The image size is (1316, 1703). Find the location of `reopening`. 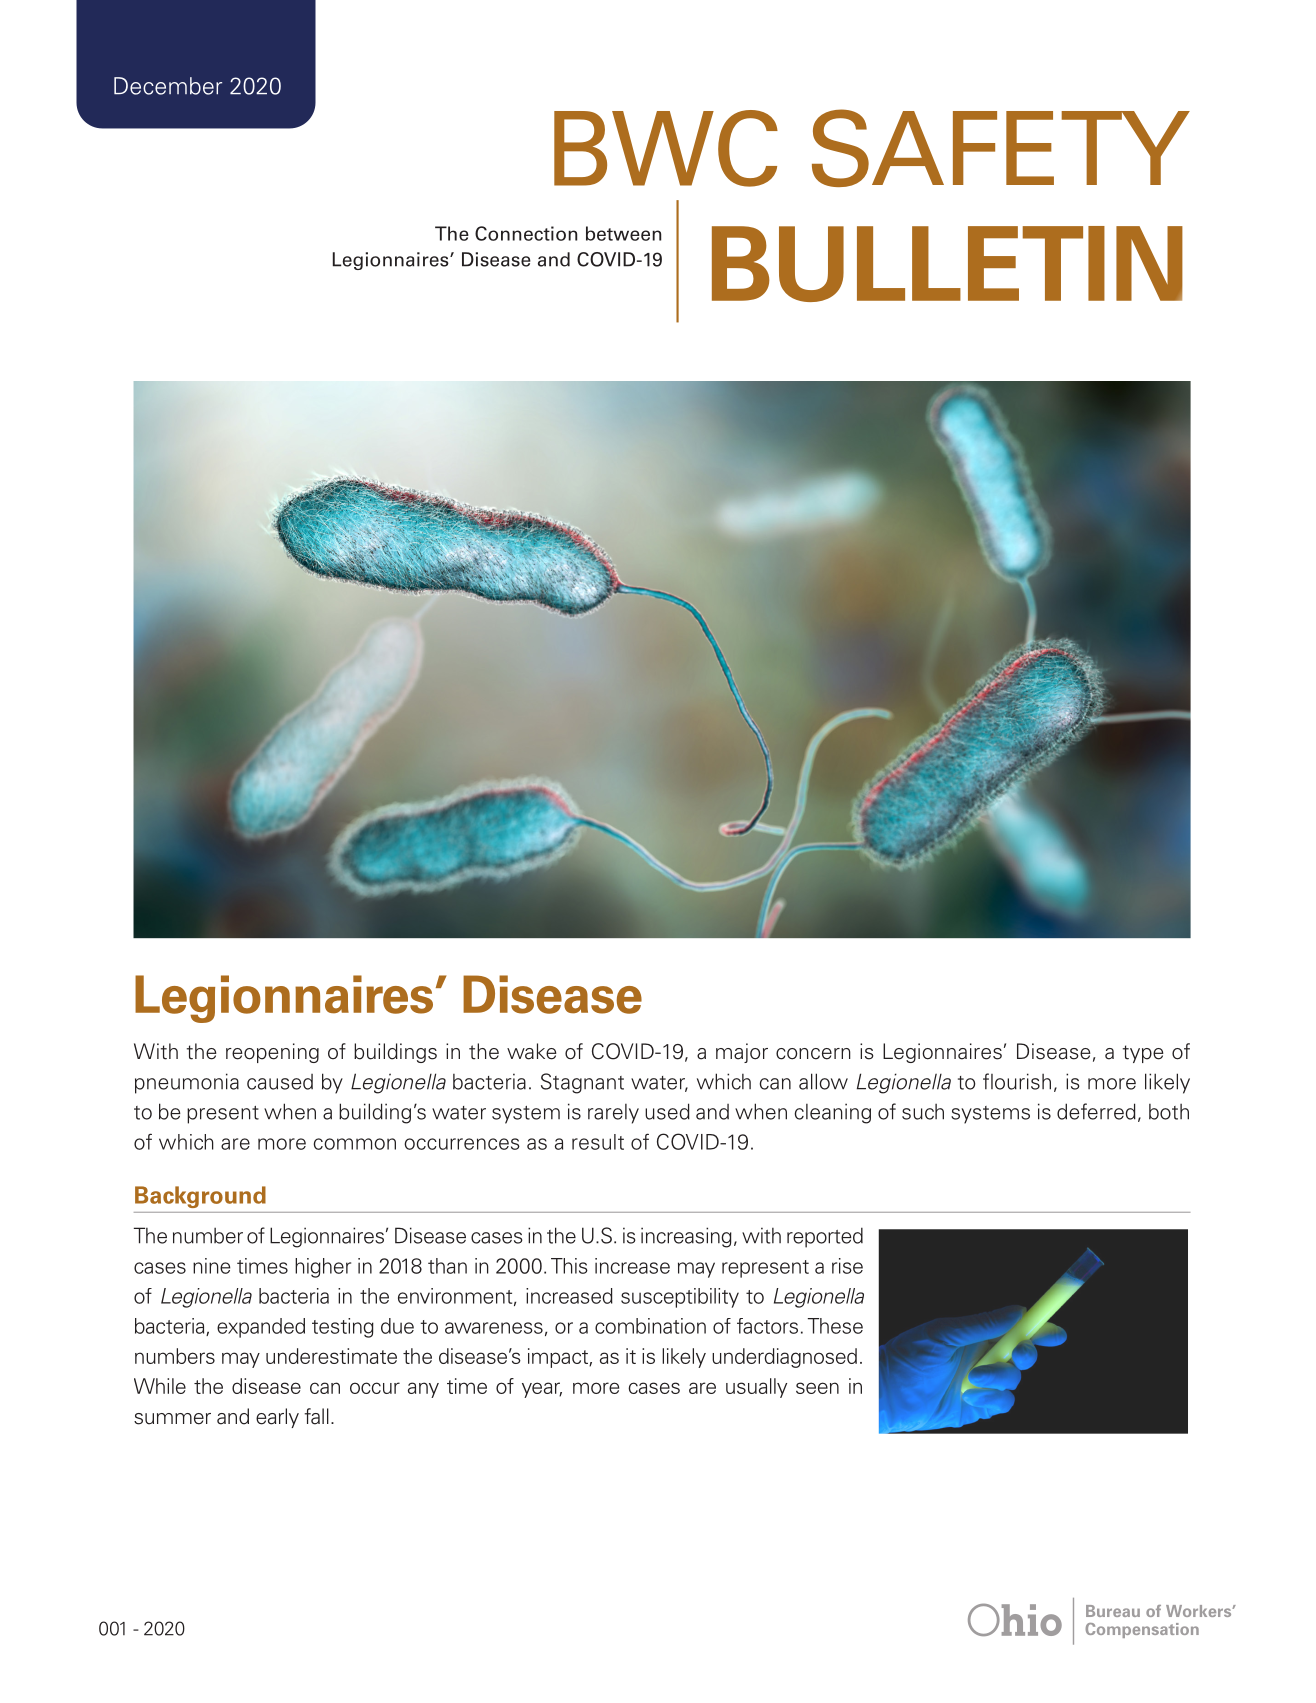

reopening is located at coordinates (272, 1053).
